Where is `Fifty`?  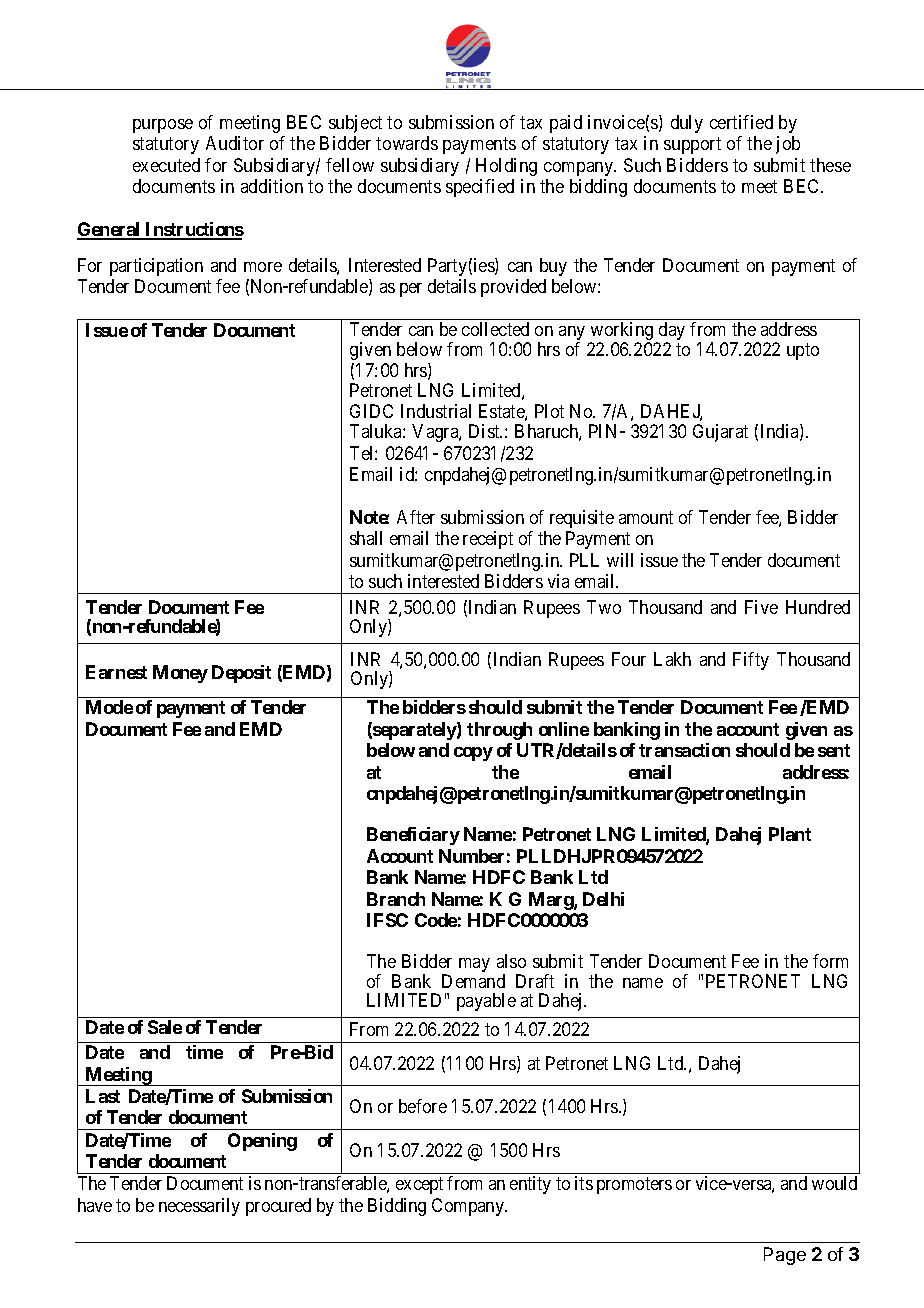
Fifty is located at coordinates (751, 661).
